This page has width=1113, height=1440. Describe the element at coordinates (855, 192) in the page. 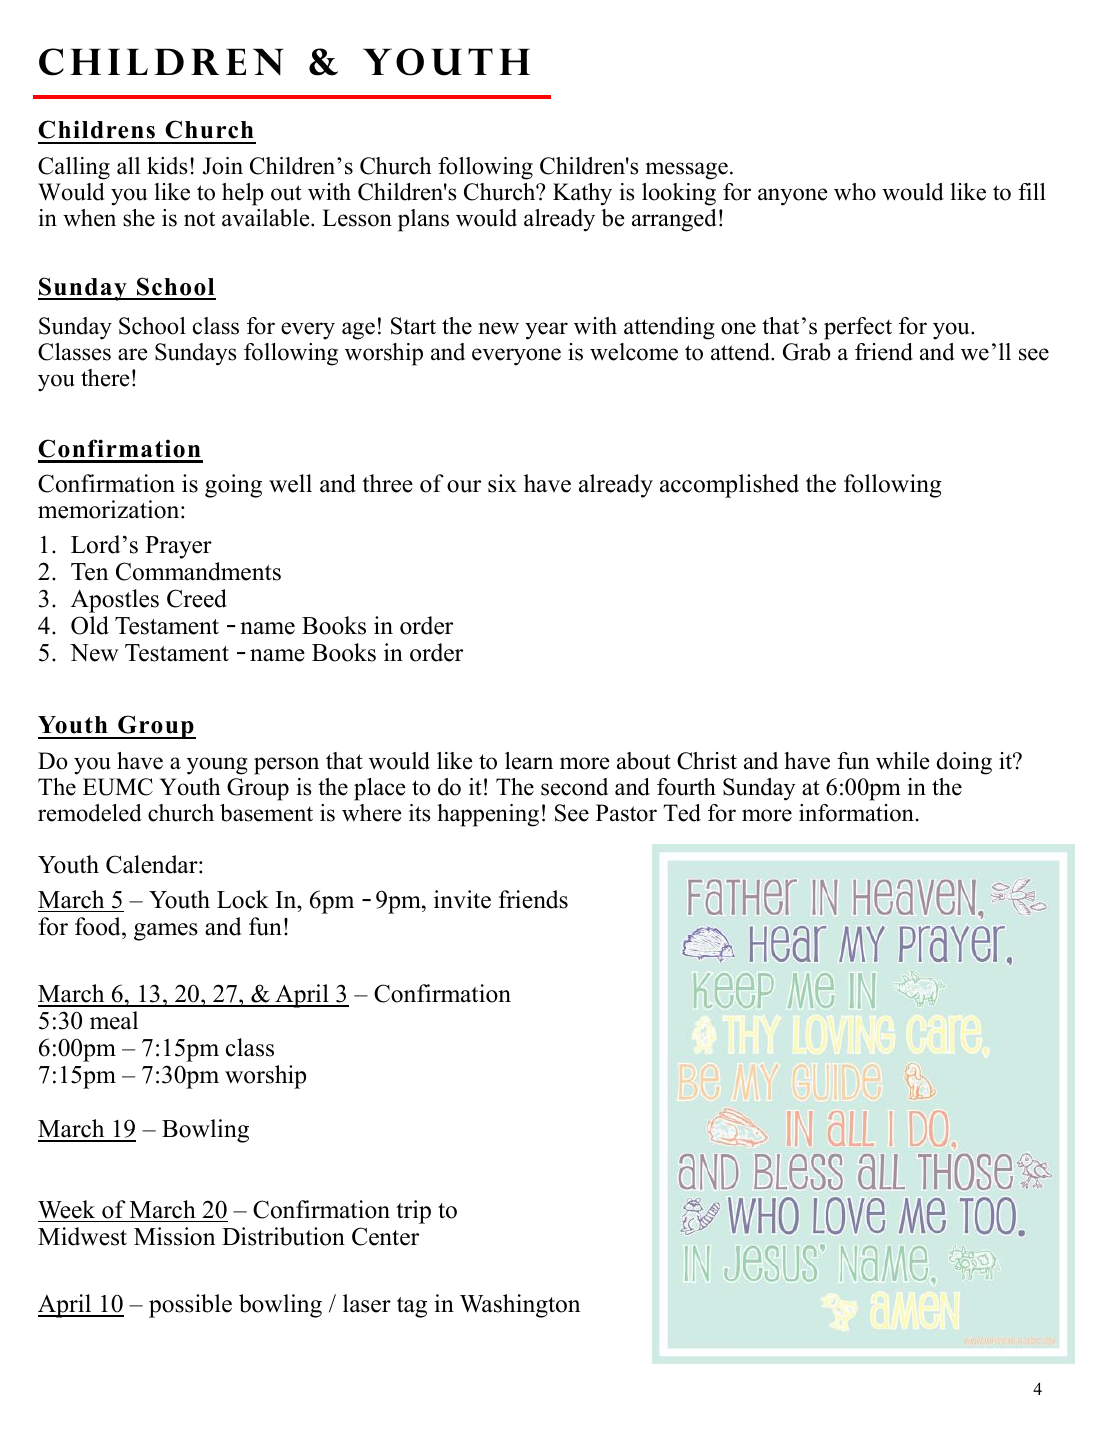

I see `who` at that location.
